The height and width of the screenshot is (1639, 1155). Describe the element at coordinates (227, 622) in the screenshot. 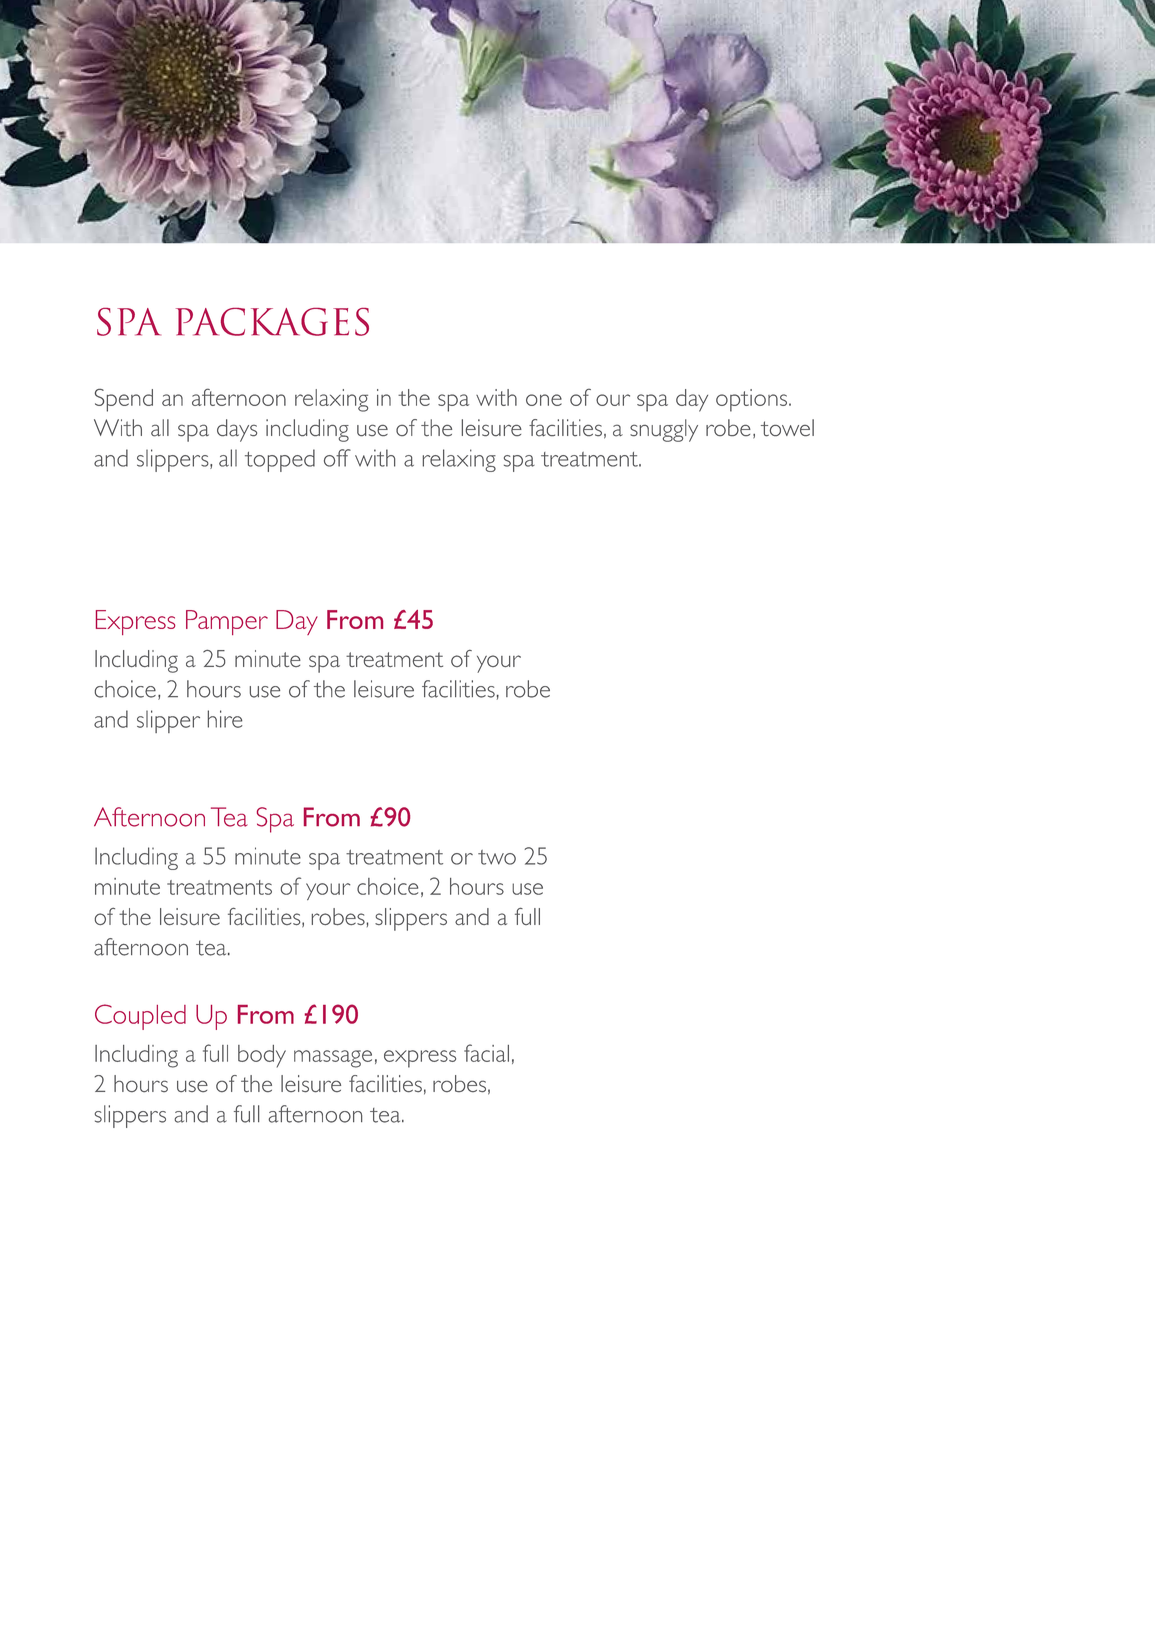

I see `Pamper` at that location.
